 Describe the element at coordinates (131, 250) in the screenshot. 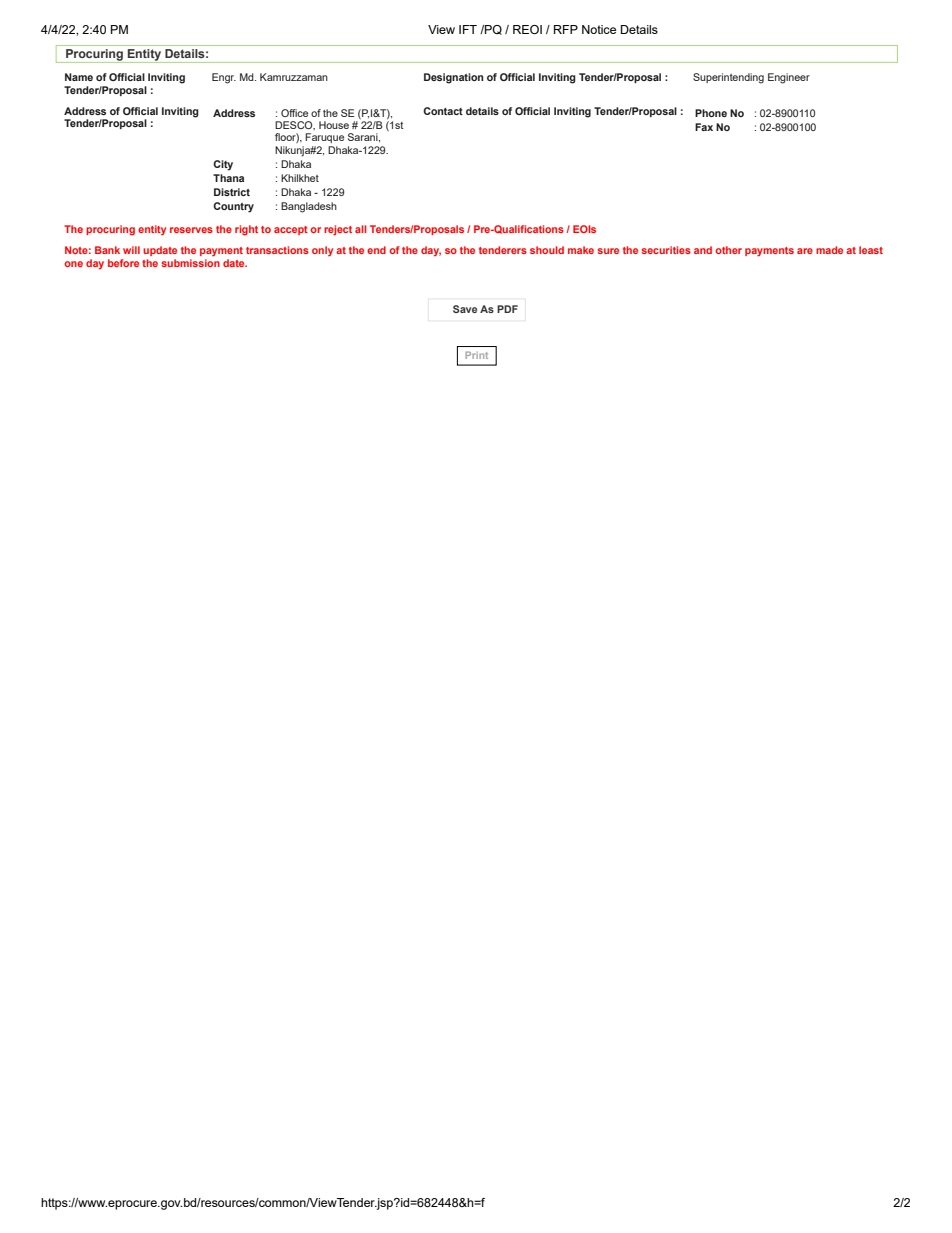

I see `will` at that location.
